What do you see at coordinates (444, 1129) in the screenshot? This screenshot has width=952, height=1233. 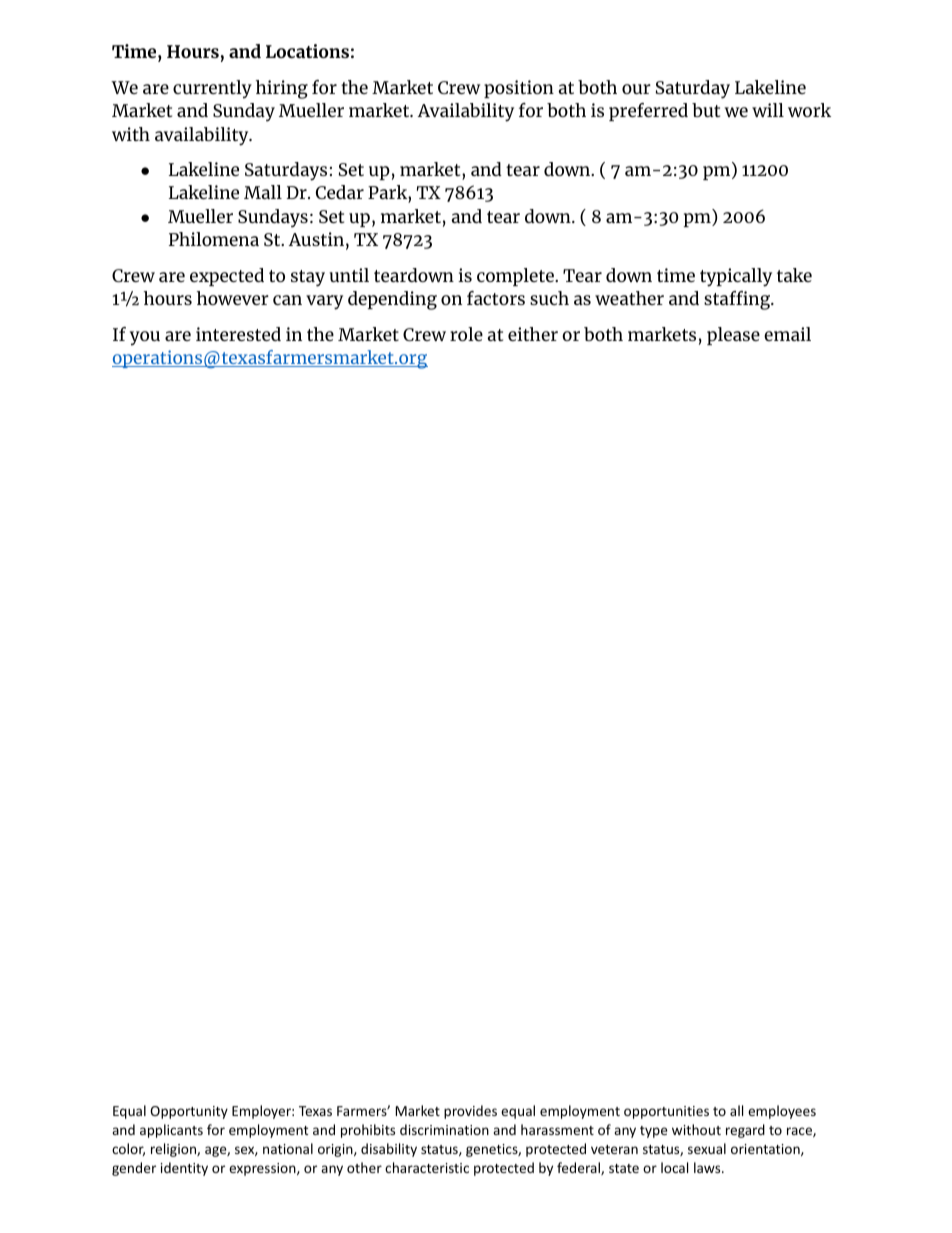 I see `discrimination` at bounding box center [444, 1129].
